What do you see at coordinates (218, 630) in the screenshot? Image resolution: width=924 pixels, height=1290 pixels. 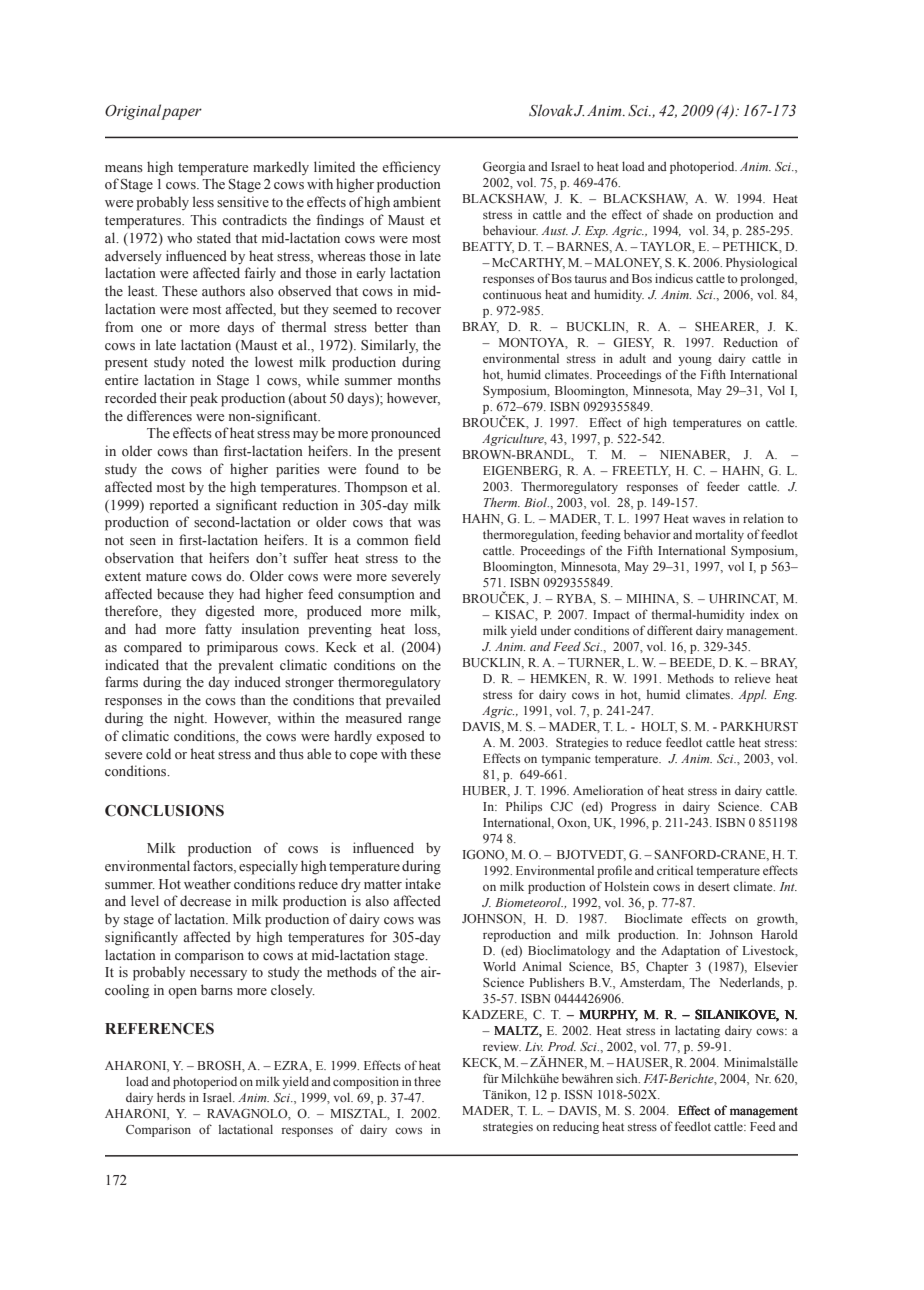 I see `fatty` at bounding box center [218, 630].
